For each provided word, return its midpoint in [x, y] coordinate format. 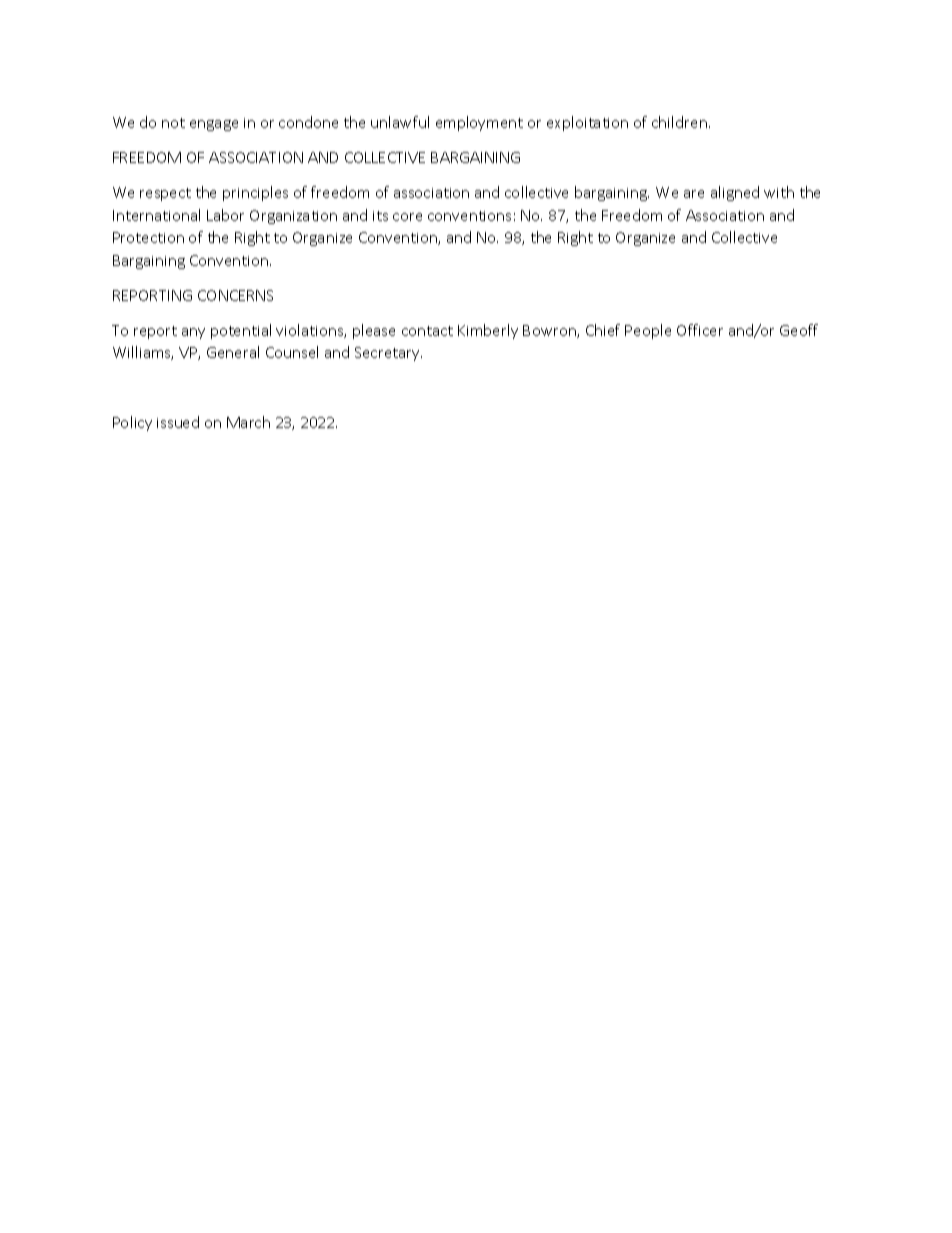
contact [427, 331]
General [233, 352]
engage [214, 125]
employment [479, 123]
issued [178, 422]
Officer [700, 330]
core [407, 217]
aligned [735, 193]
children [679, 122]
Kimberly [488, 331]
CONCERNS [235, 295]
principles [255, 193]
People [648, 331]
